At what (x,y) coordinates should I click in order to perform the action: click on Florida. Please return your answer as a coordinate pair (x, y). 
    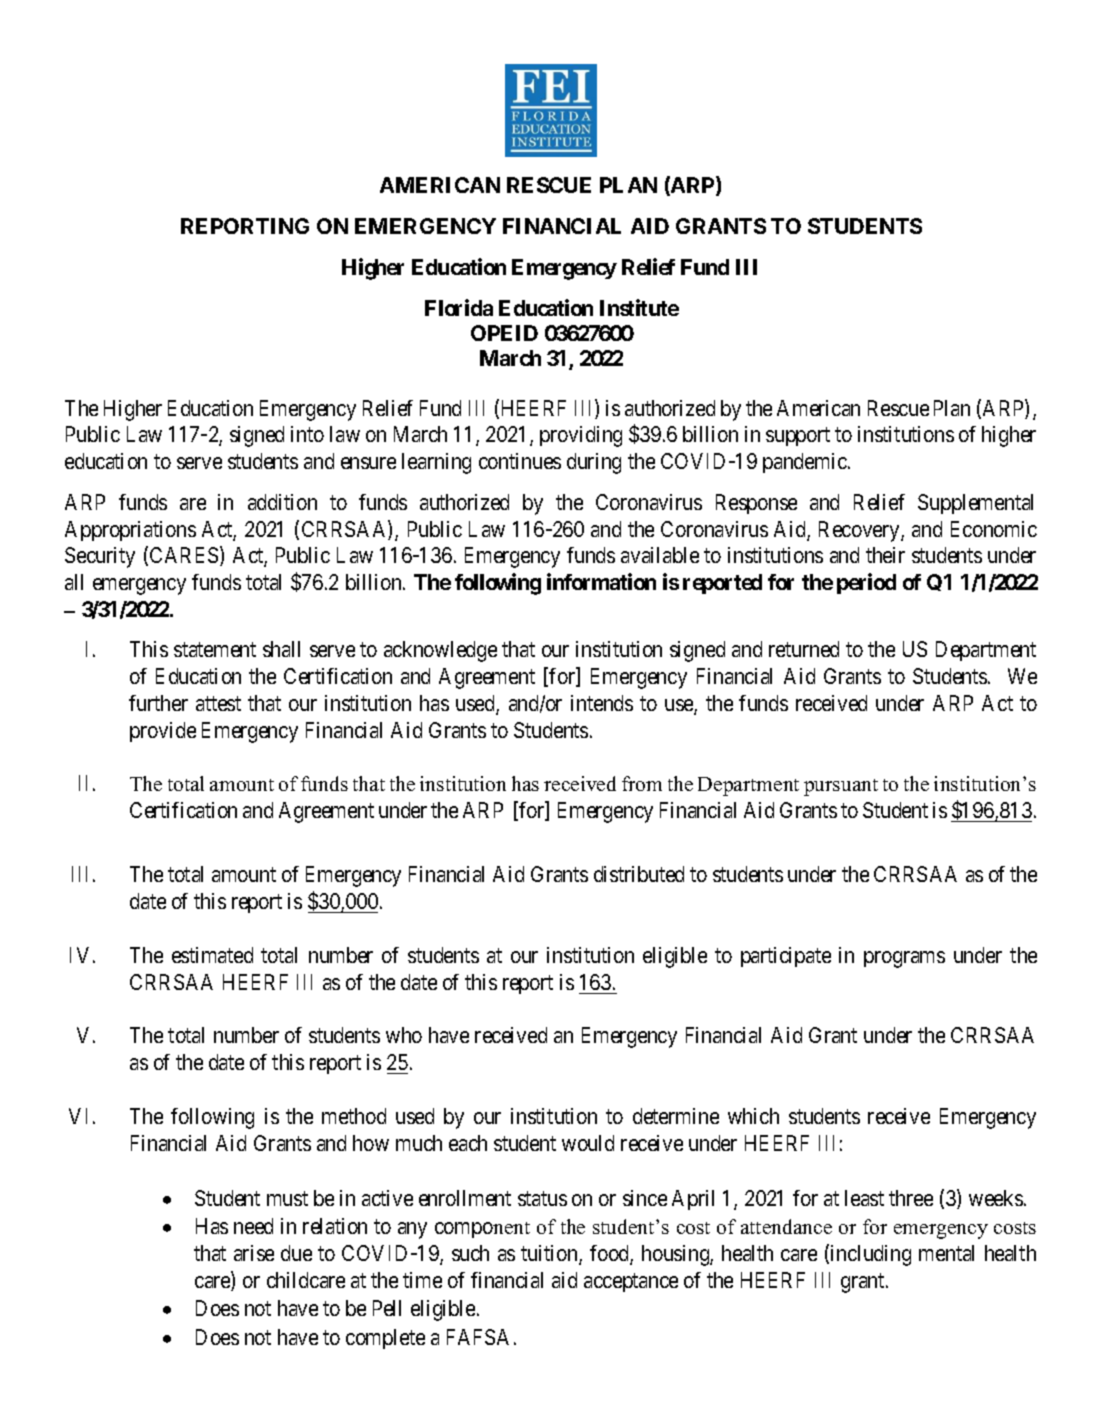
    Looking at the image, I should click on (459, 307).
